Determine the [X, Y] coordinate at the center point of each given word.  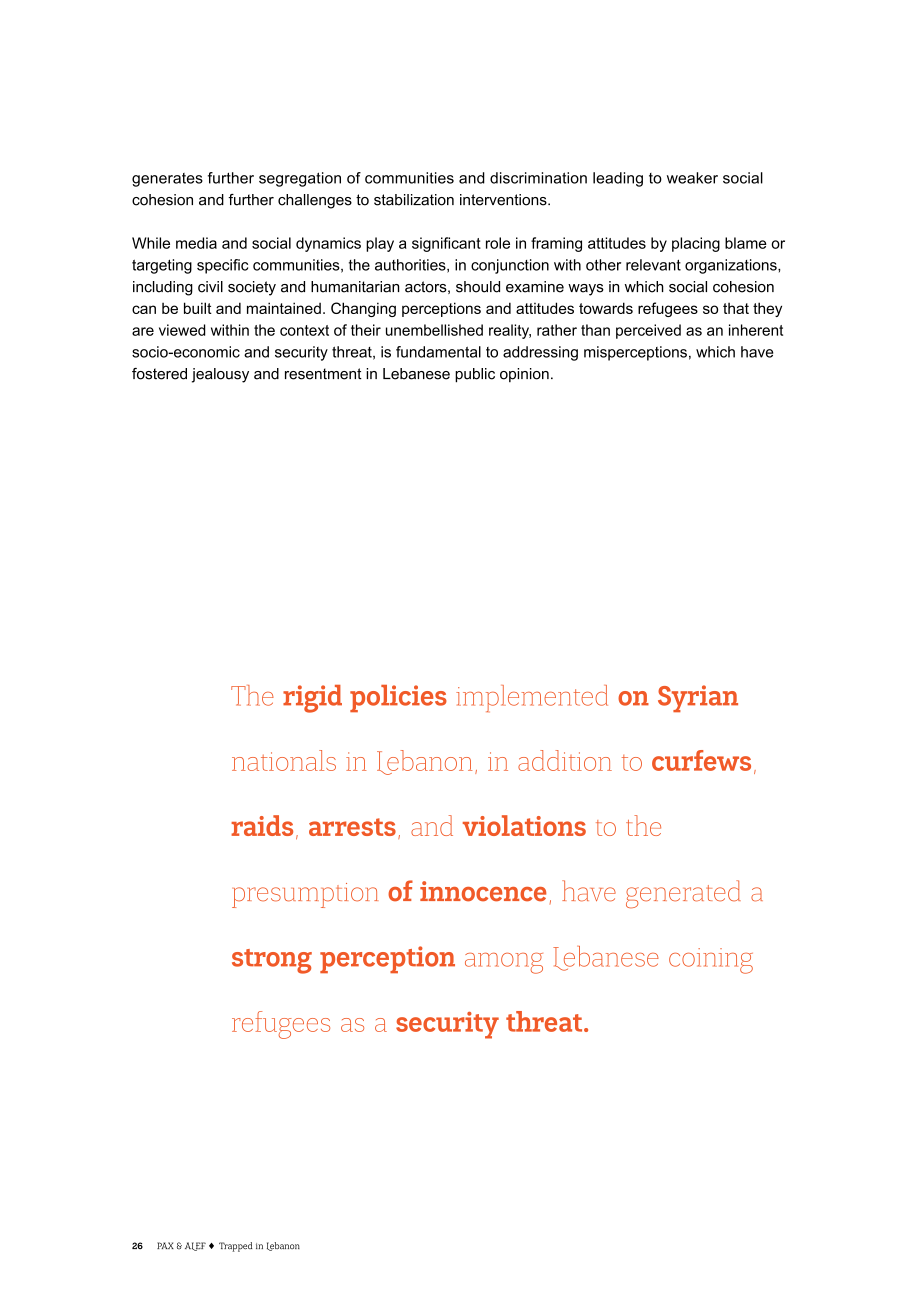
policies [398, 698]
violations [524, 825]
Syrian [698, 698]
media [196, 243]
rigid [312, 699]
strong [272, 961]
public [475, 375]
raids [262, 825]
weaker [692, 178]
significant [446, 244]
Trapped [235, 1247]
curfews [701, 760]
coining [711, 961]
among [504, 963]
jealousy [220, 375]
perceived [648, 331]
